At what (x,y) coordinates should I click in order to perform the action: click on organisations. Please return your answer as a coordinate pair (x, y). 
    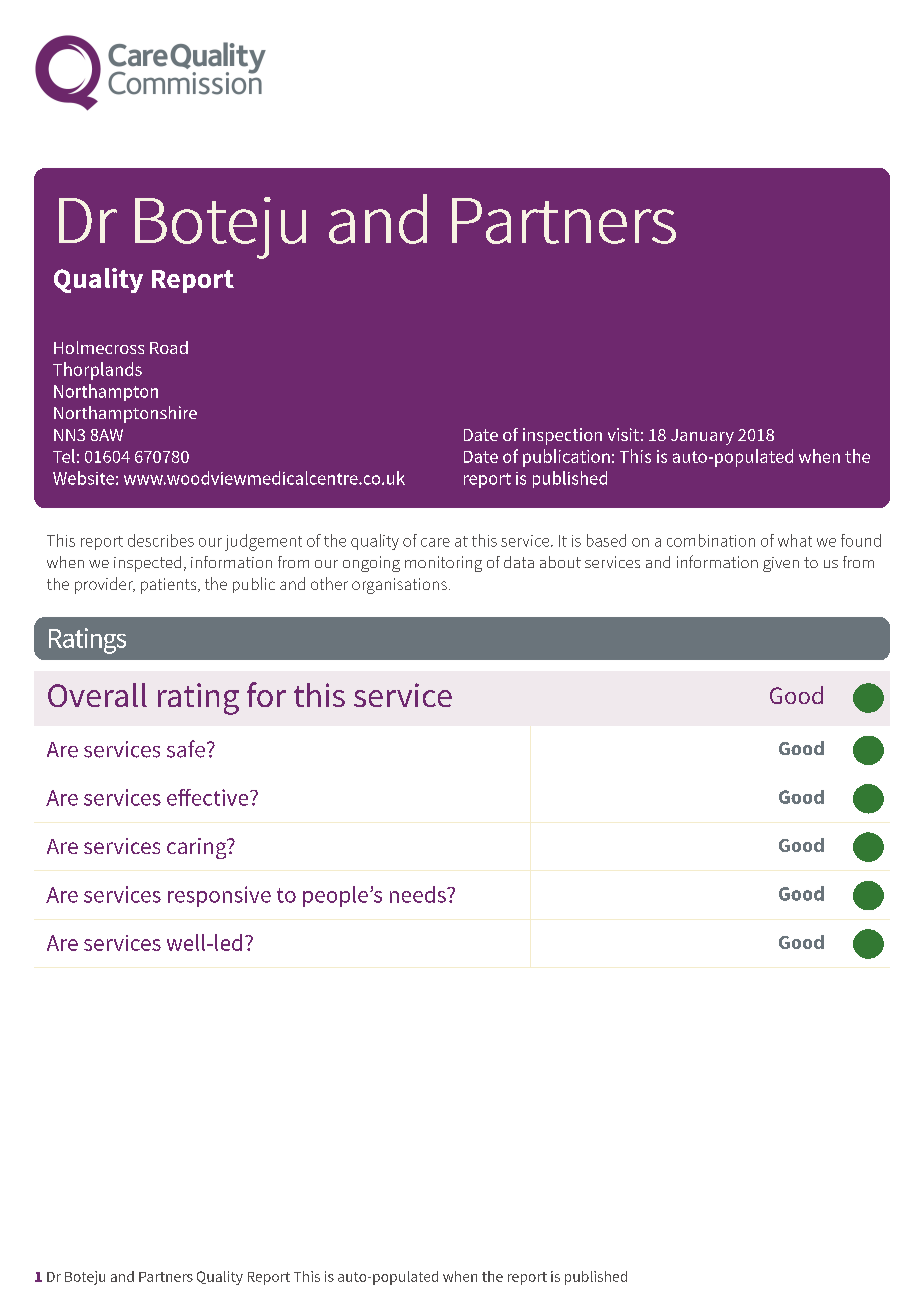
    Looking at the image, I should click on (399, 586).
